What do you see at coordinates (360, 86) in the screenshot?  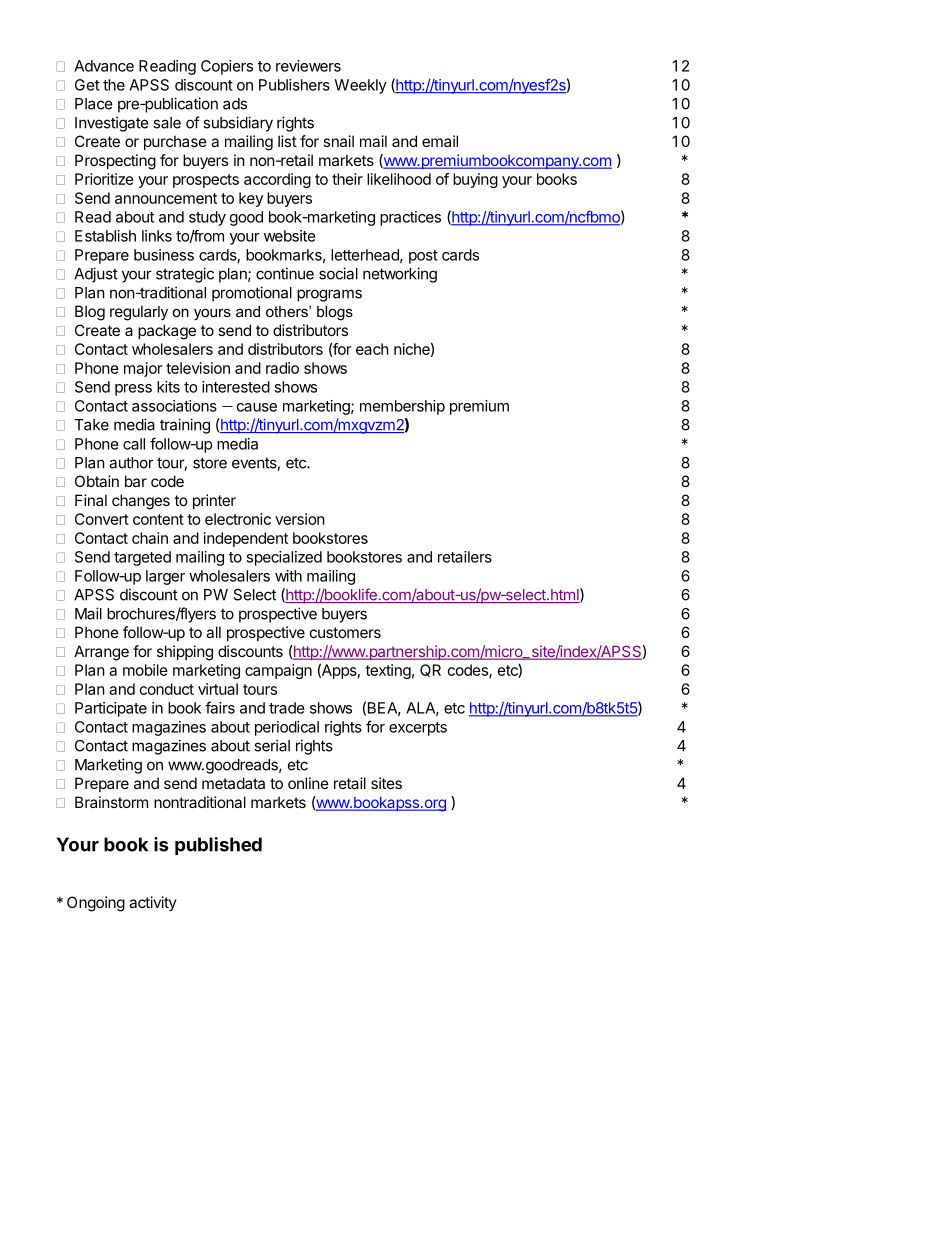 I see `Weekly` at bounding box center [360, 86].
